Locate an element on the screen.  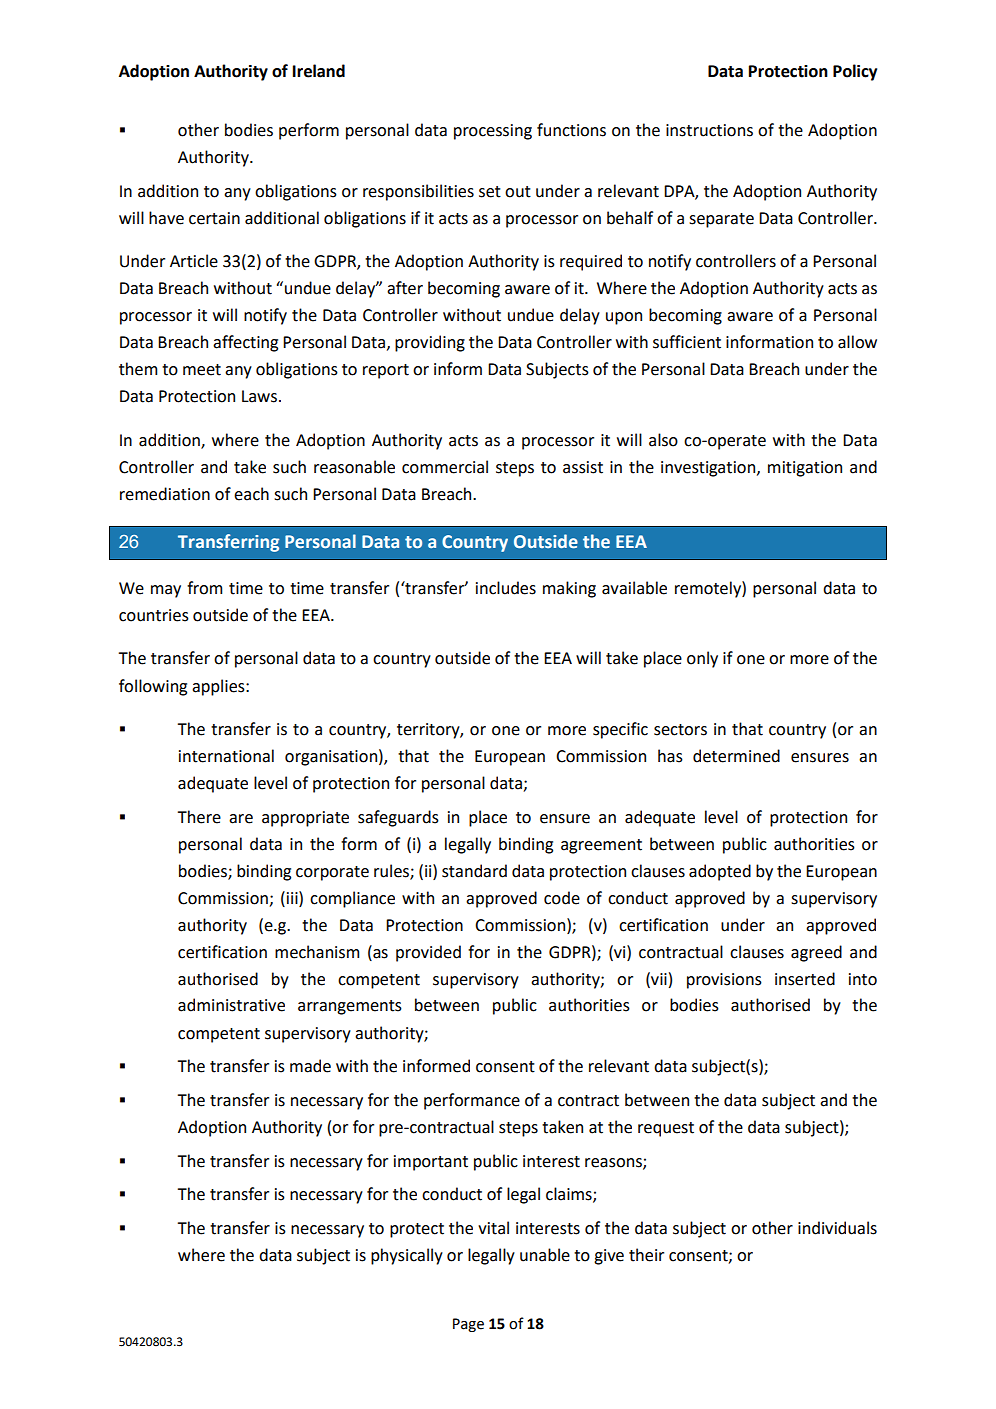
instructions is located at coordinates (709, 130).
